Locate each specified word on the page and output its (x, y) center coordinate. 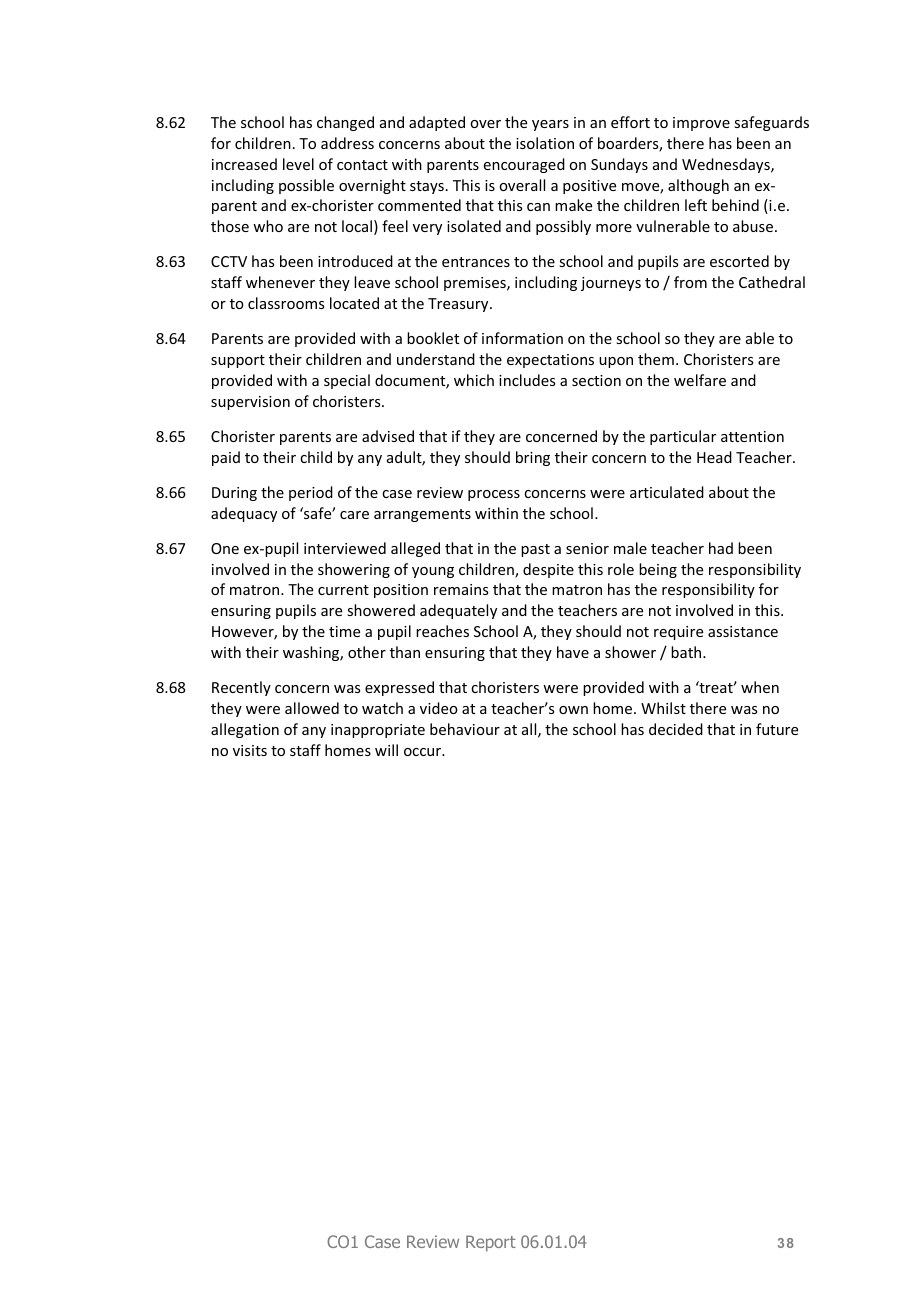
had (721, 548)
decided (676, 729)
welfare (700, 380)
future (777, 729)
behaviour (465, 729)
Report (491, 1243)
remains (461, 589)
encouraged (524, 165)
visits (250, 750)
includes (527, 380)
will (386, 750)
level (298, 164)
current (343, 590)
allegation (245, 730)
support (238, 361)
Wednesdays (727, 165)
